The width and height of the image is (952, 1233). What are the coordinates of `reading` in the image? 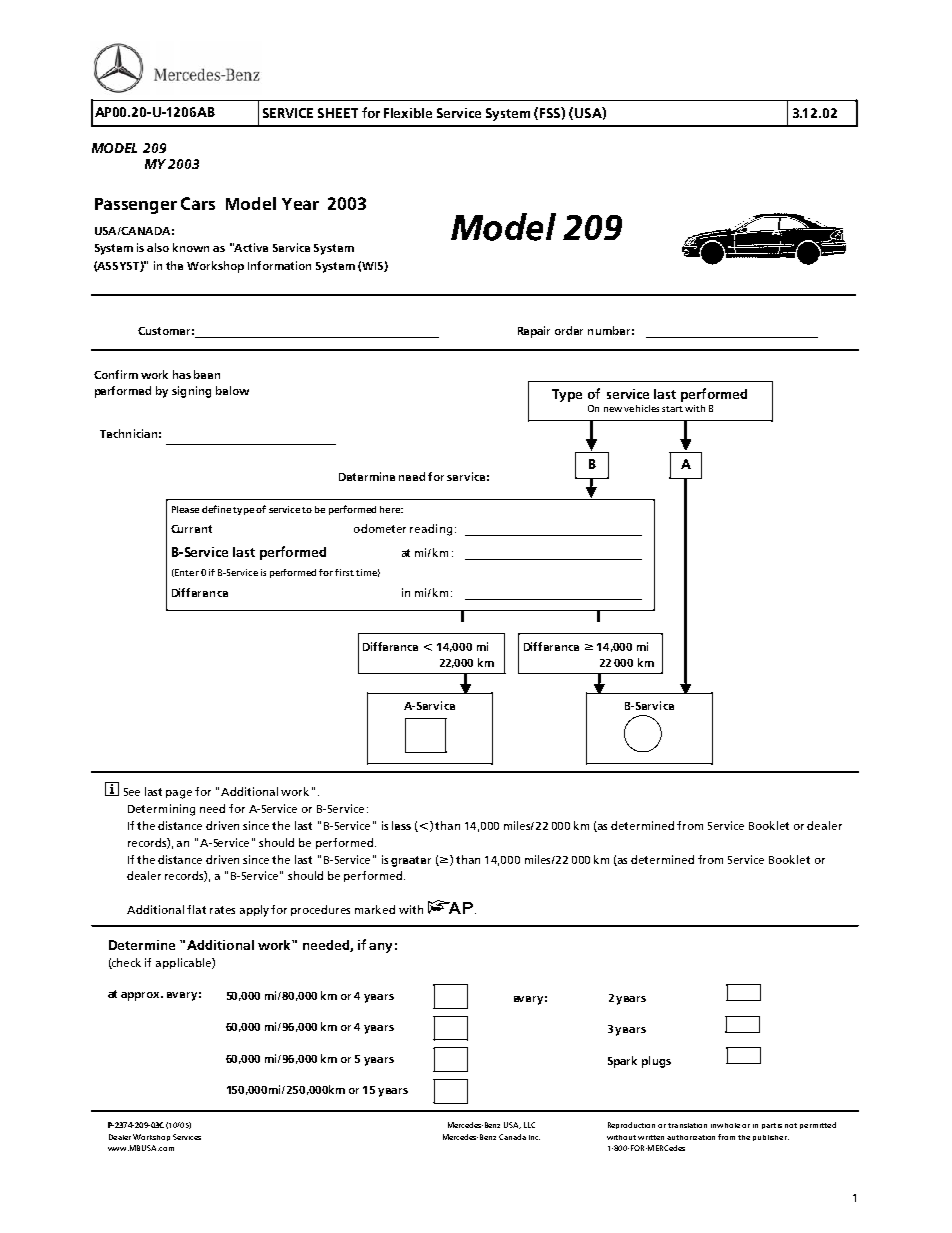 It's located at (431, 530).
